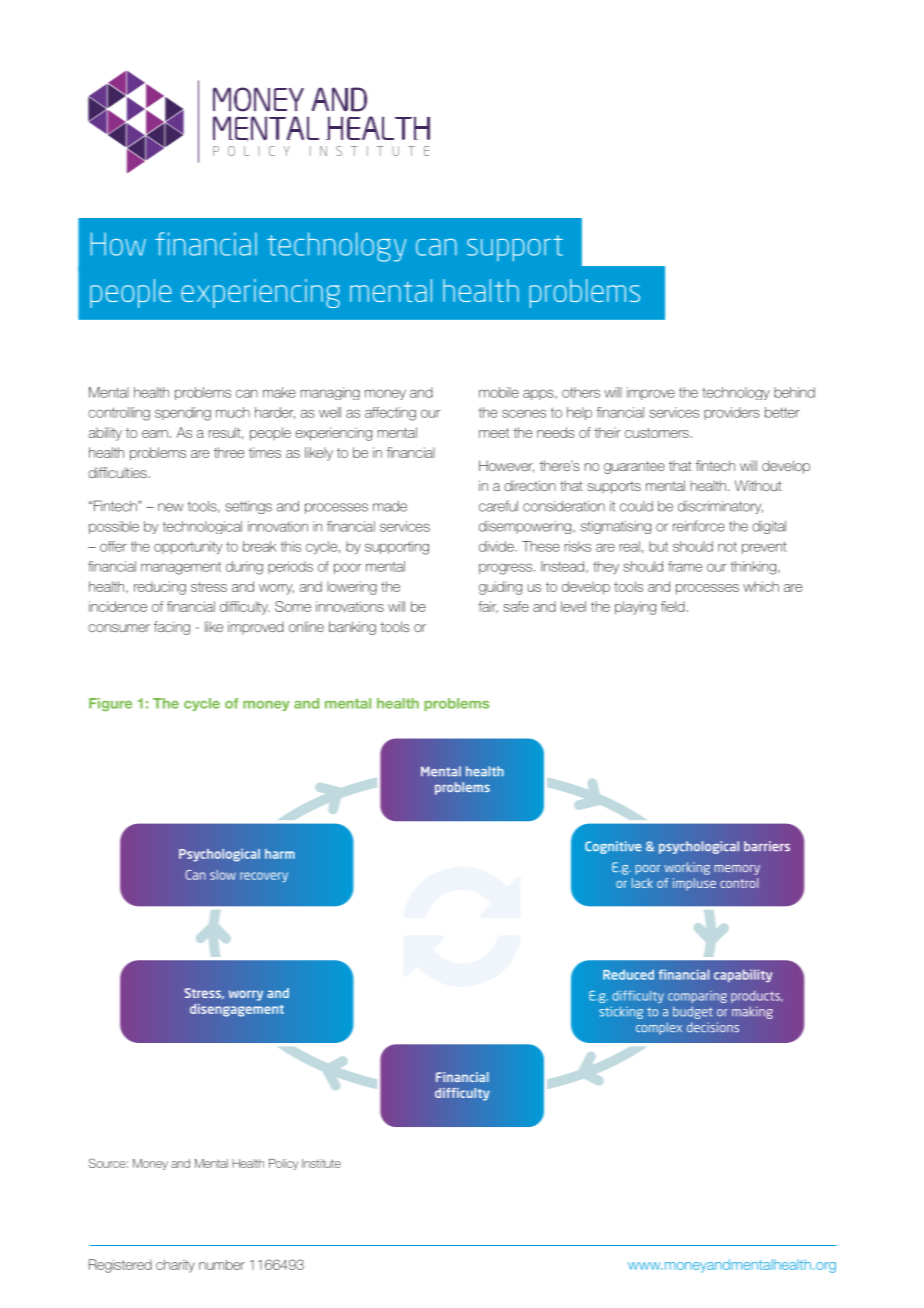 Image resolution: width=924 pixels, height=1308 pixels. What do you see at coordinates (283, 1164) in the screenshot?
I see `Policy` at bounding box center [283, 1164].
